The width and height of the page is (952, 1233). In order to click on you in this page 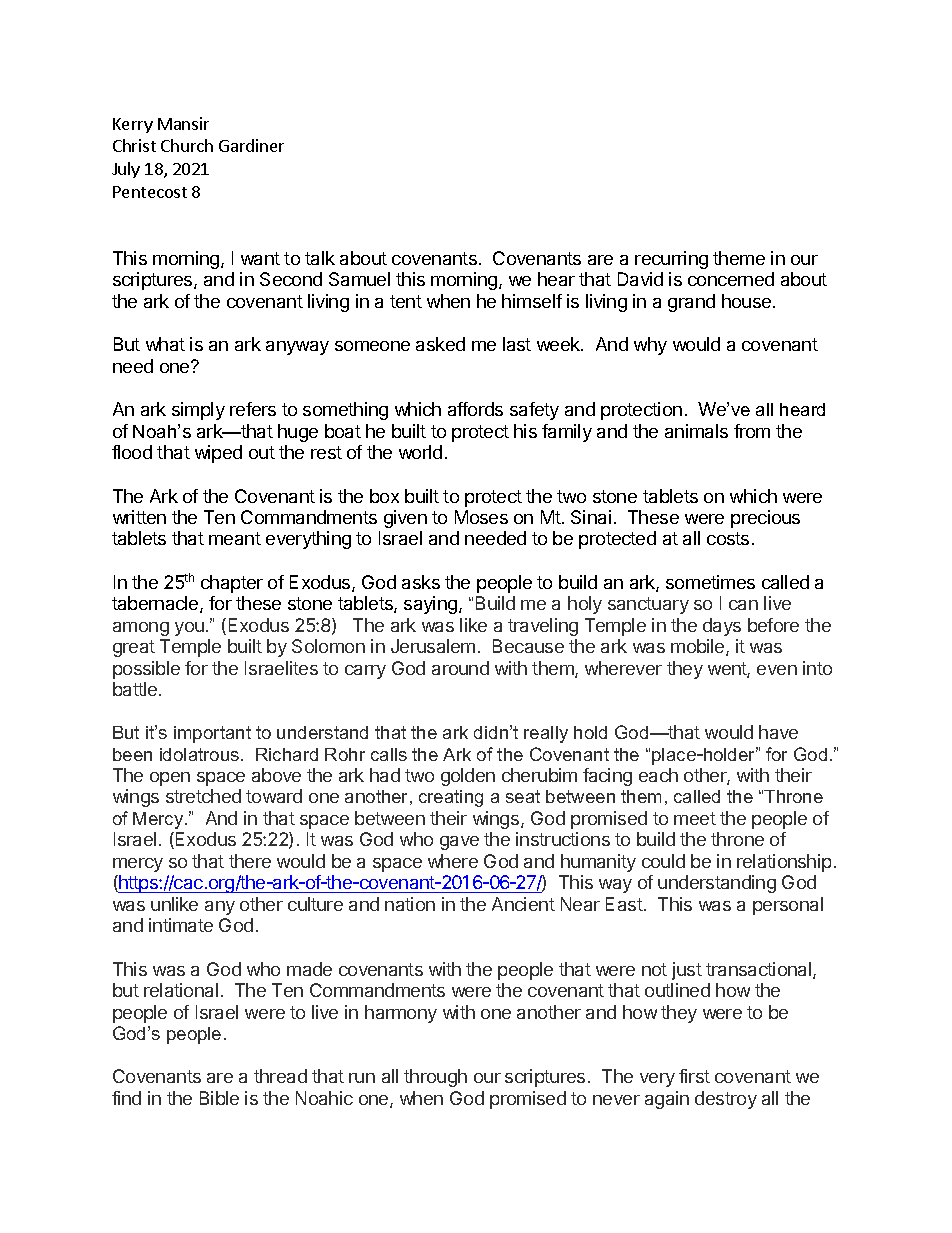, I will do `click(189, 629)`.
